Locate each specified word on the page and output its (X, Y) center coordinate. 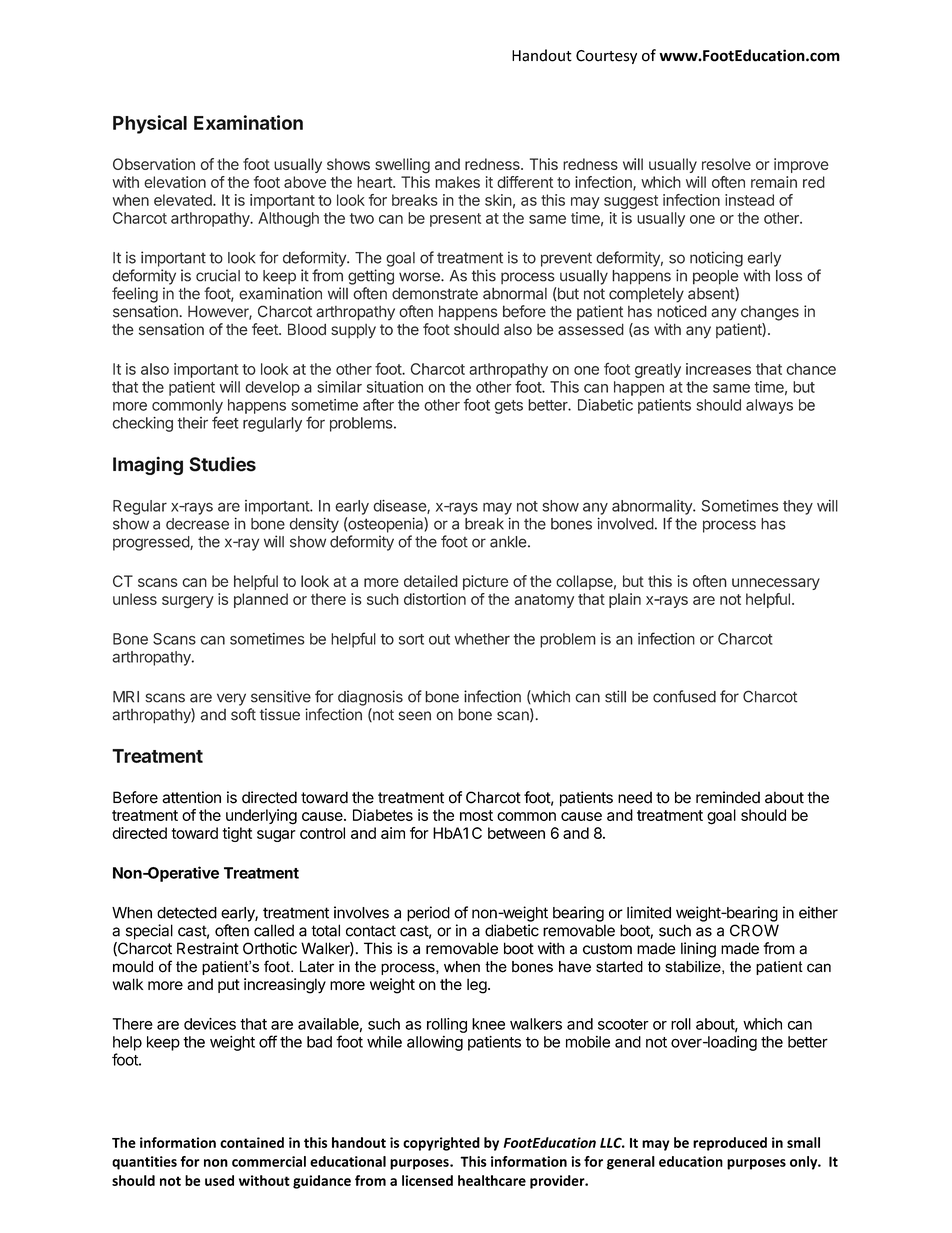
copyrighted (441, 1144)
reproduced (730, 1144)
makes (457, 182)
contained (252, 1142)
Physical (150, 124)
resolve (726, 164)
